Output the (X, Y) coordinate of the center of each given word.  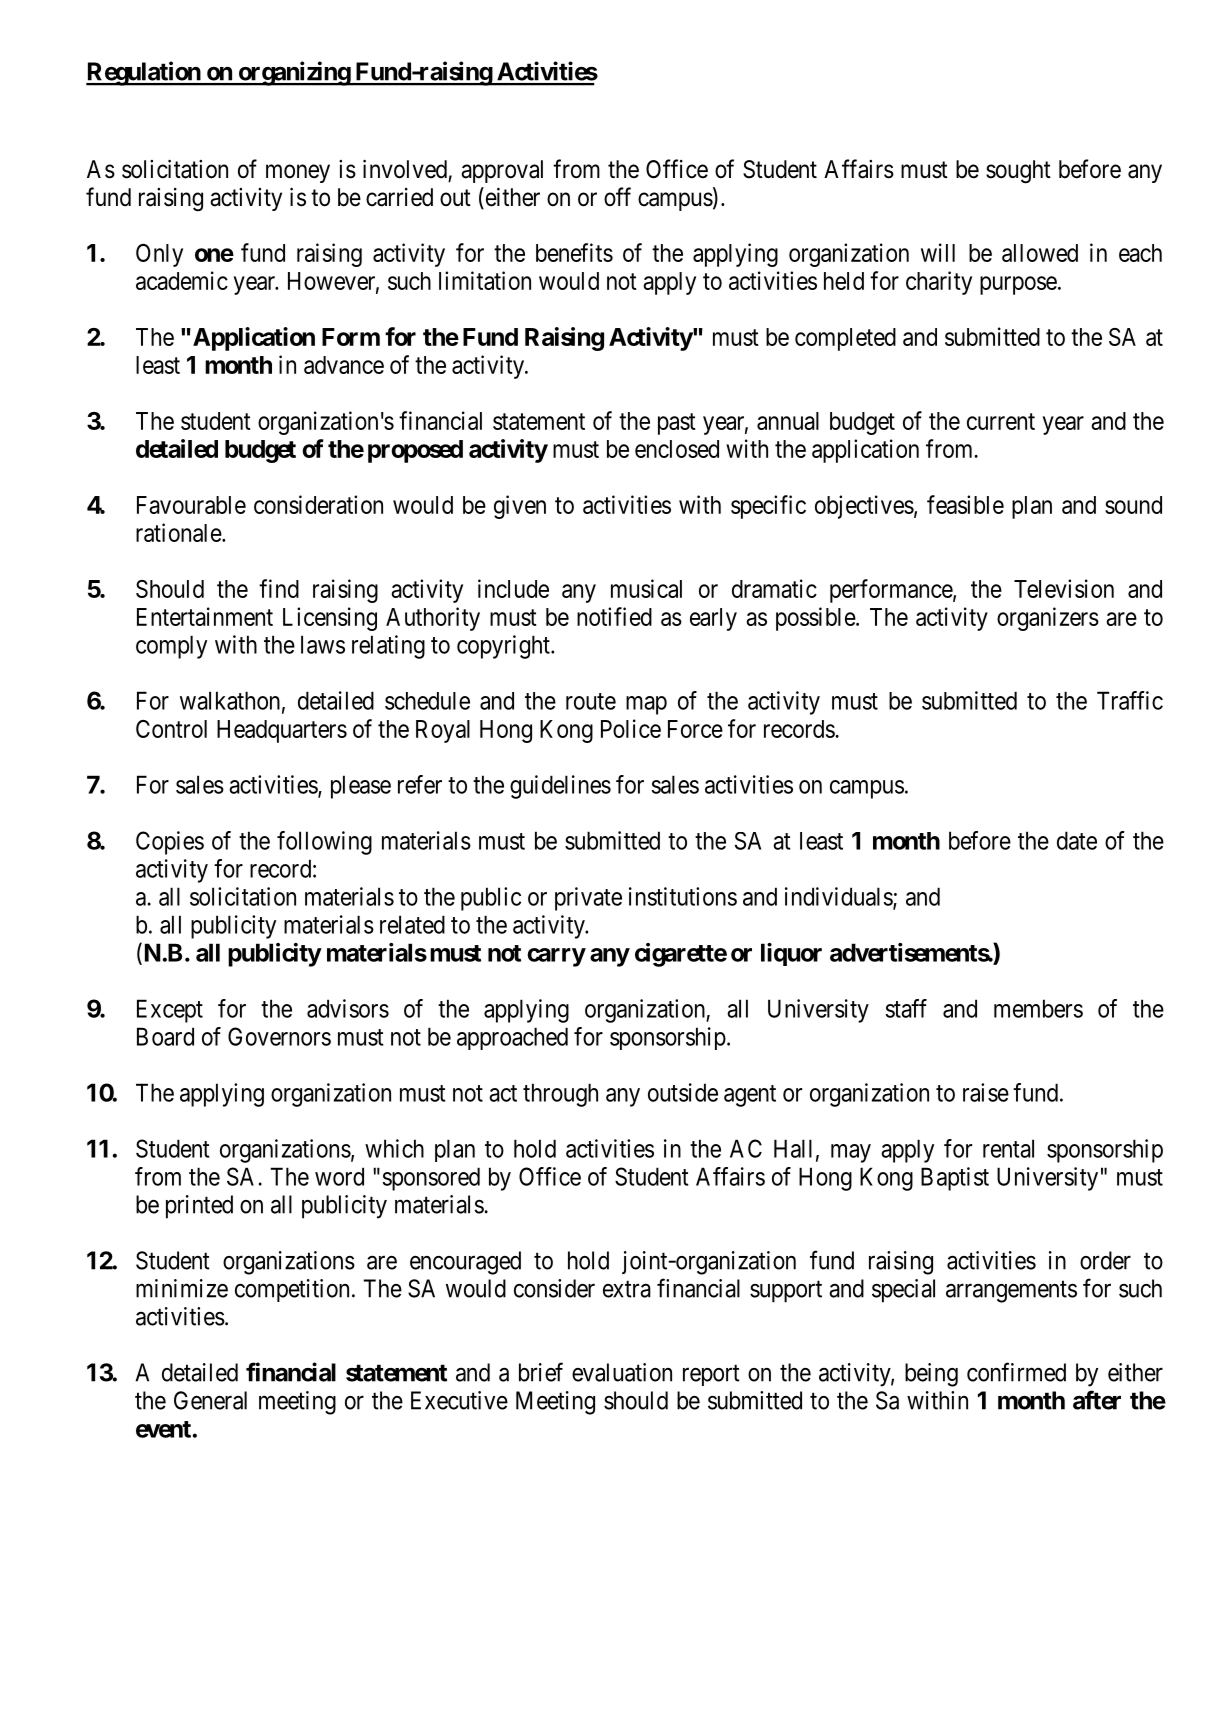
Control (171, 729)
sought (1018, 172)
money (298, 173)
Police (631, 728)
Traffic (1130, 700)
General (210, 1400)
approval (502, 171)
